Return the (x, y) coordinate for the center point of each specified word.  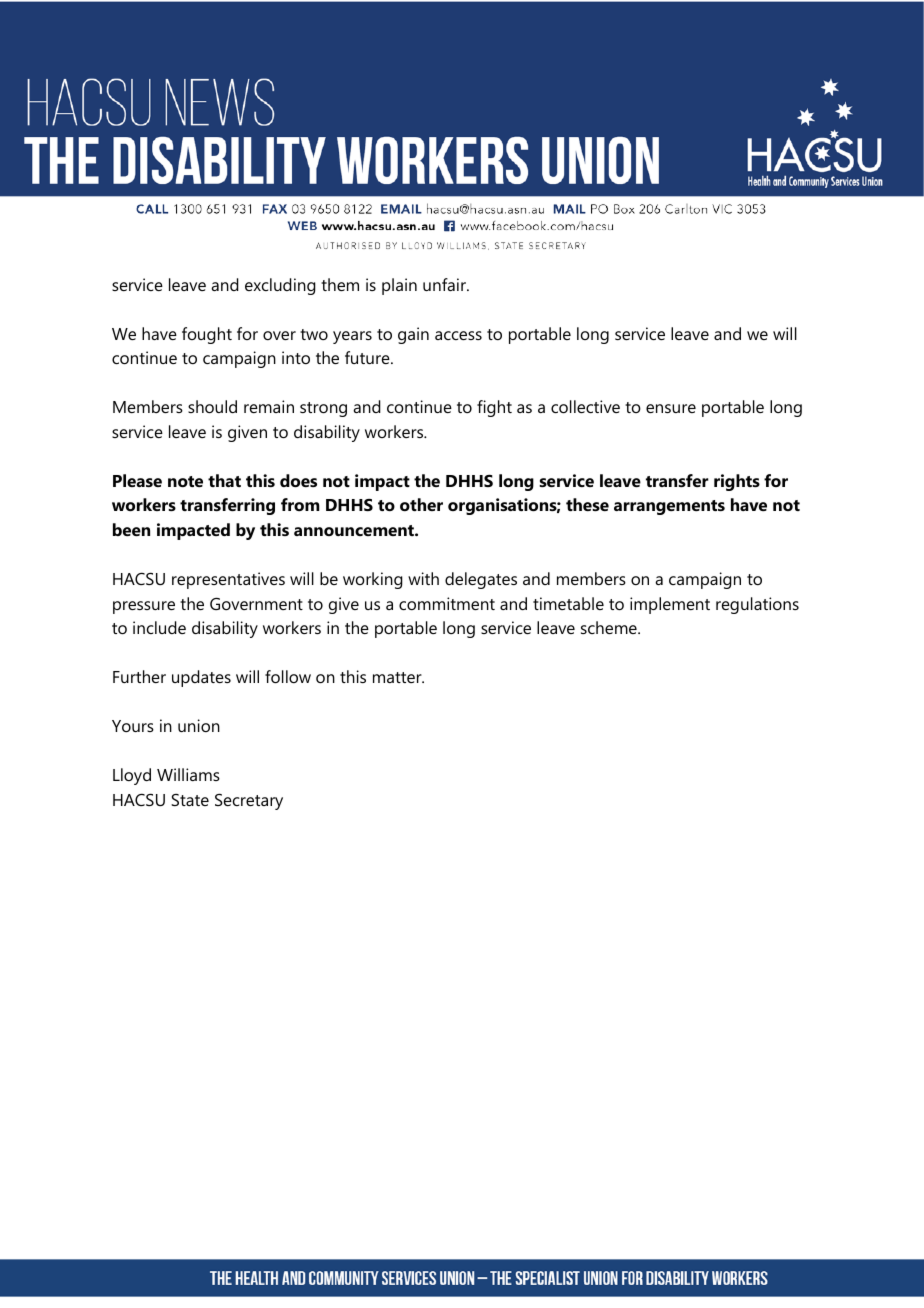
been (131, 529)
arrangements (669, 507)
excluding (280, 286)
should (212, 406)
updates (201, 678)
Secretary (249, 801)
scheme (610, 627)
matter (398, 677)
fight (494, 408)
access (458, 335)
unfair (445, 284)
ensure (671, 408)
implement (670, 605)
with (423, 578)
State (190, 800)
